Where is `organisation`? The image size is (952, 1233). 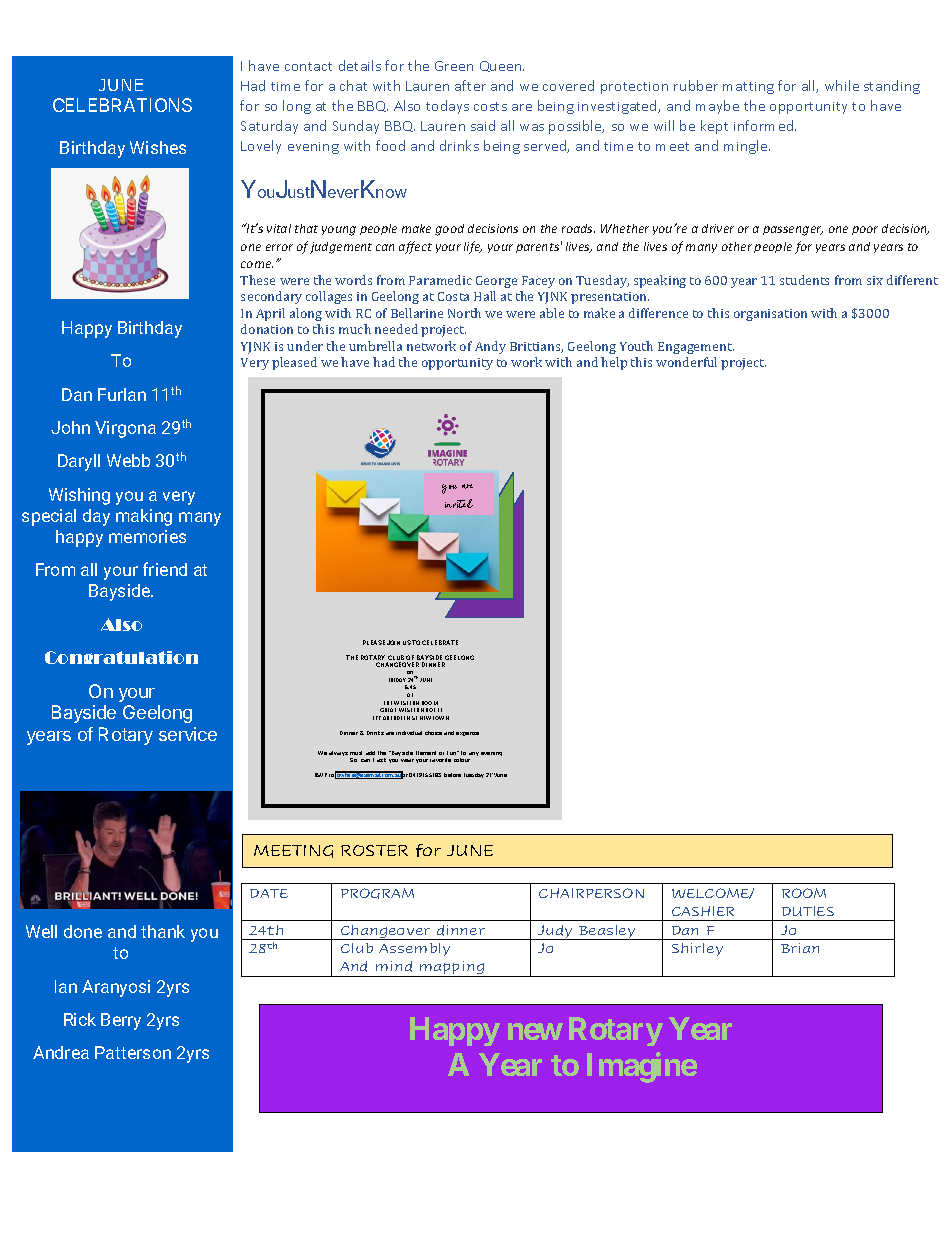 organisation is located at coordinates (770, 315).
